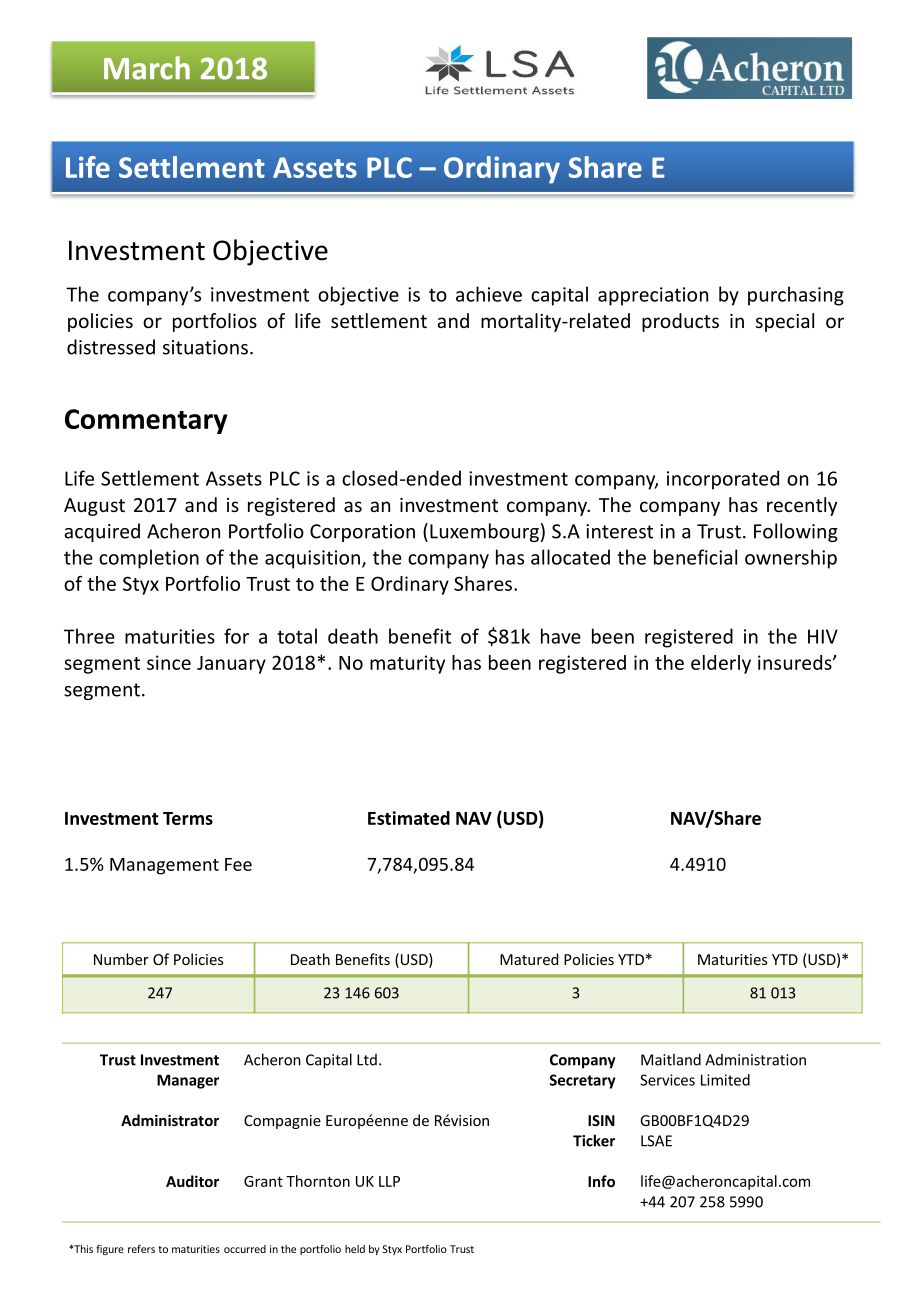 The width and height of the image is (911, 1316). What do you see at coordinates (147, 68) in the image?
I see `March` at bounding box center [147, 68].
